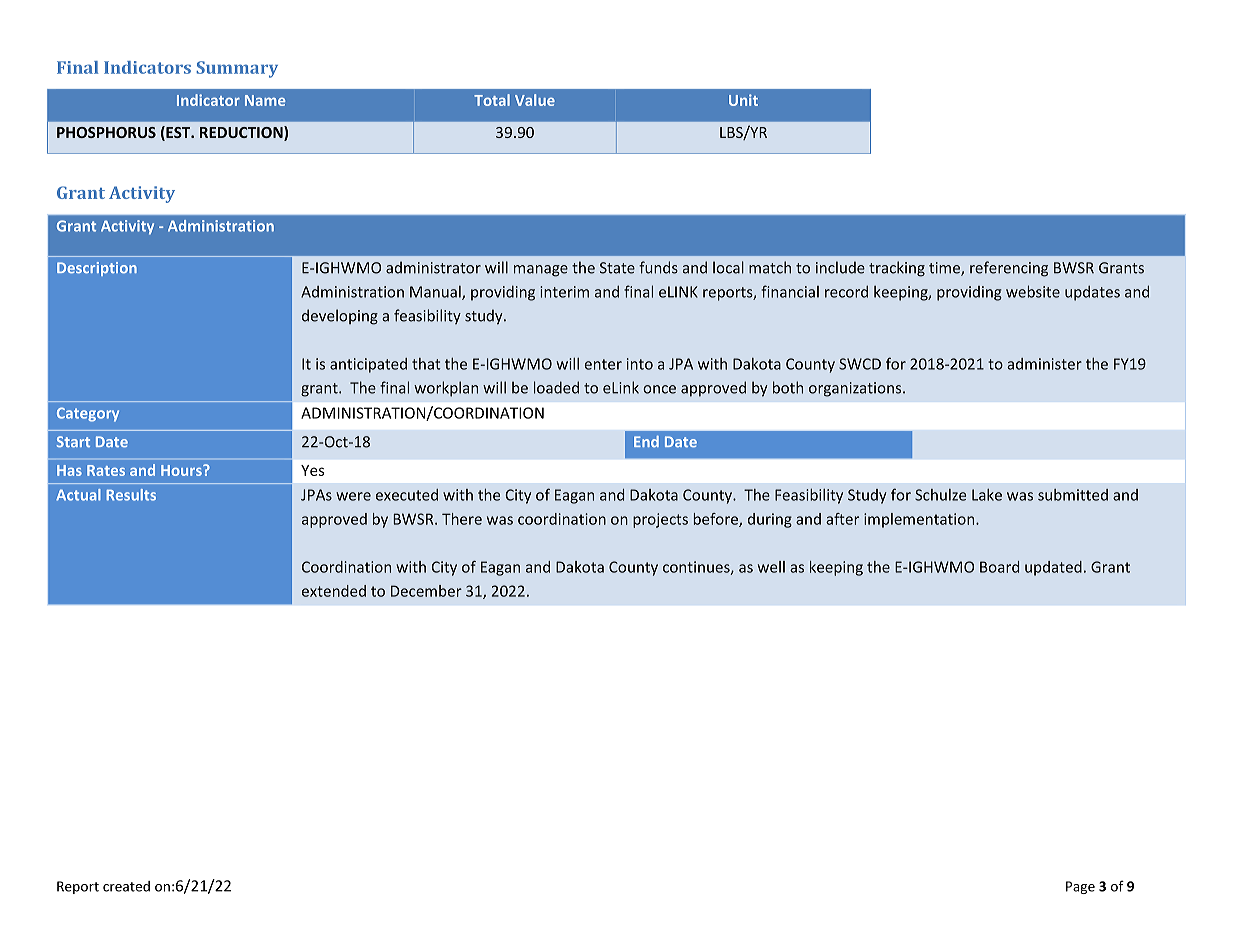 The height and width of the page is (952, 1233). What do you see at coordinates (999, 567) in the page?
I see `Board` at bounding box center [999, 567].
